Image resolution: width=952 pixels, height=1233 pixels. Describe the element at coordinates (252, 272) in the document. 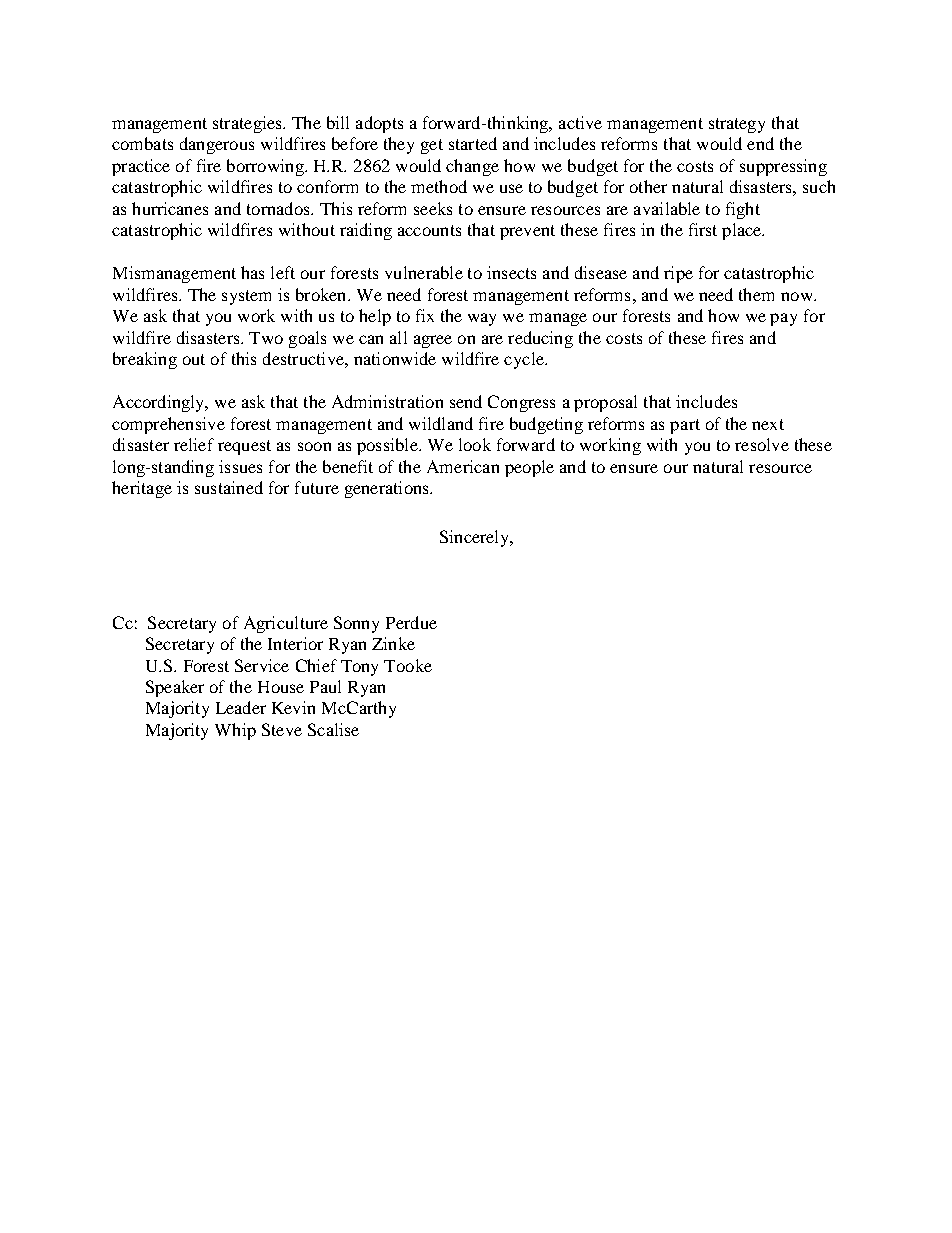

I see `has` at that location.
